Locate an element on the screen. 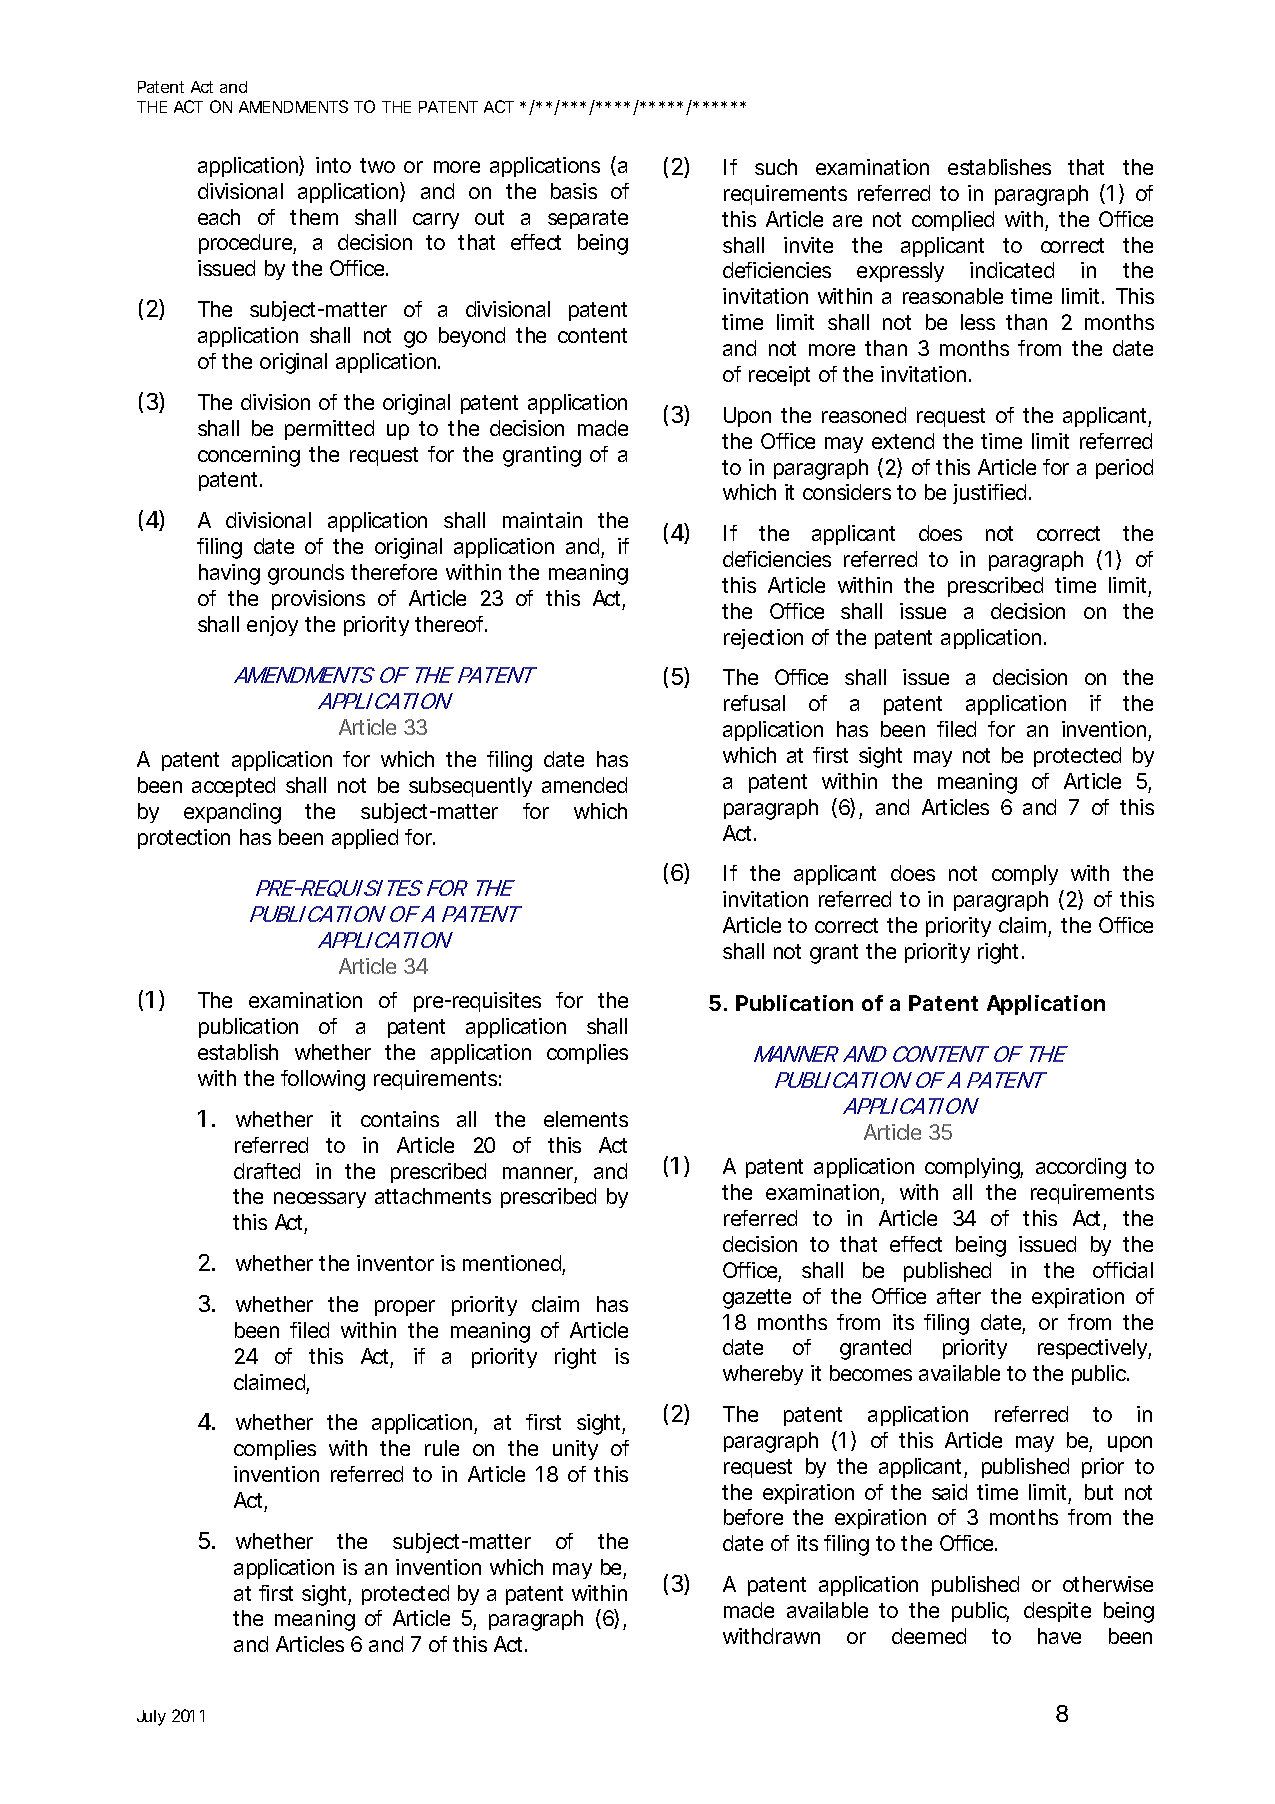 The height and width of the screenshot is (1804, 1275). refusal is located at coordinates (754, 703).
